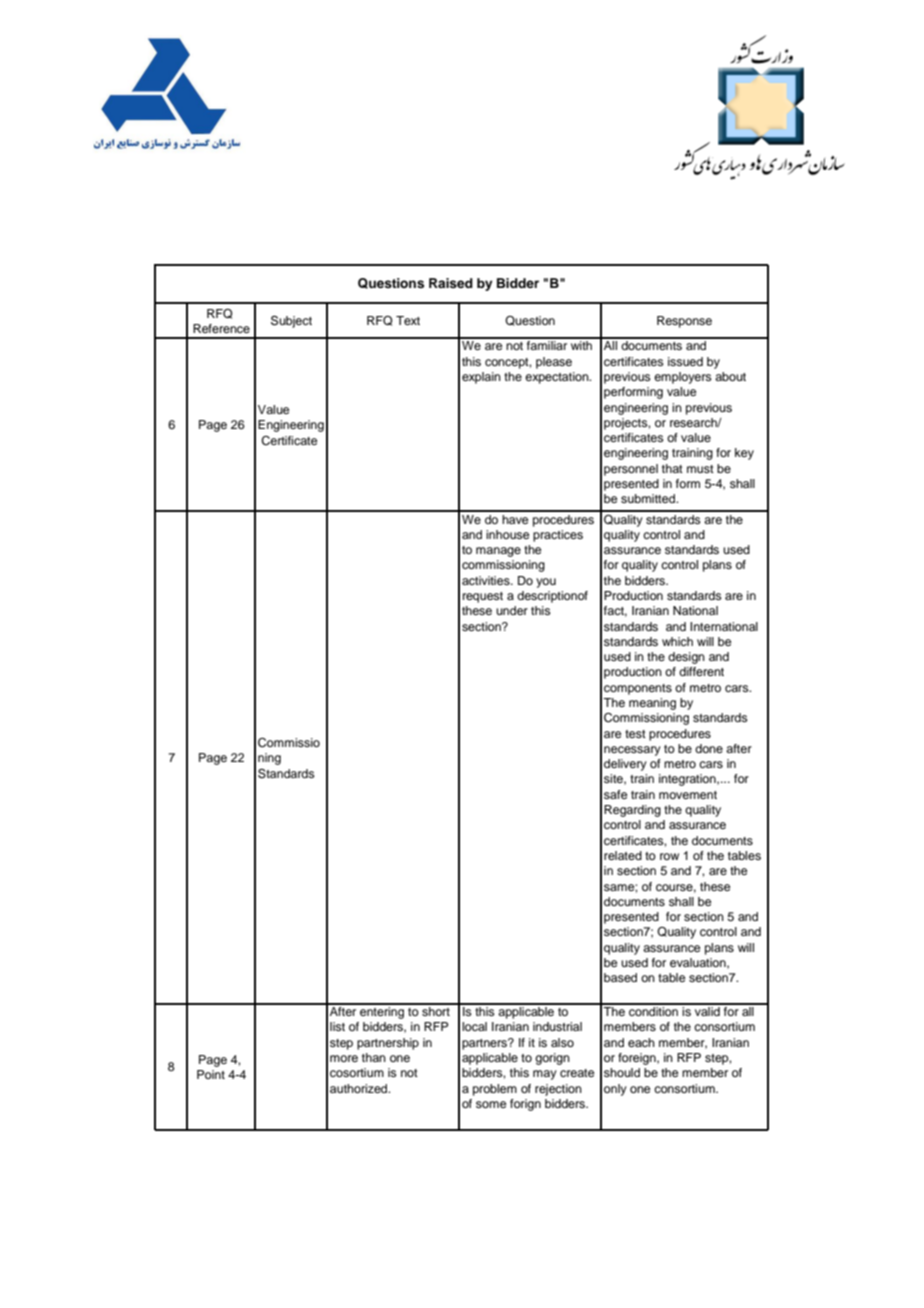  Describe the element at coordinates (512, 610) in the image. I see `under` at that location.
